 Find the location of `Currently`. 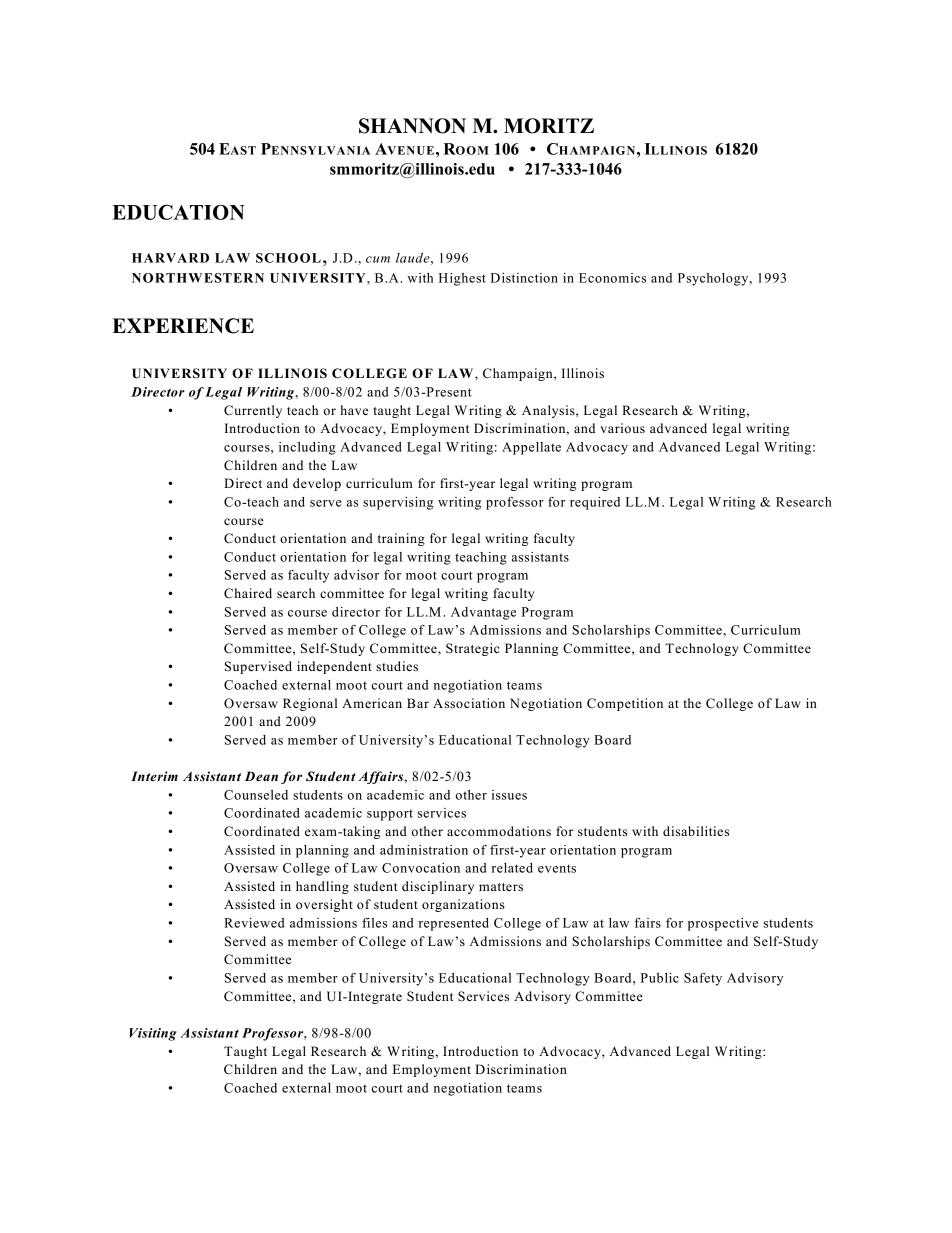

Currently is located at coordinates (253, 411).
